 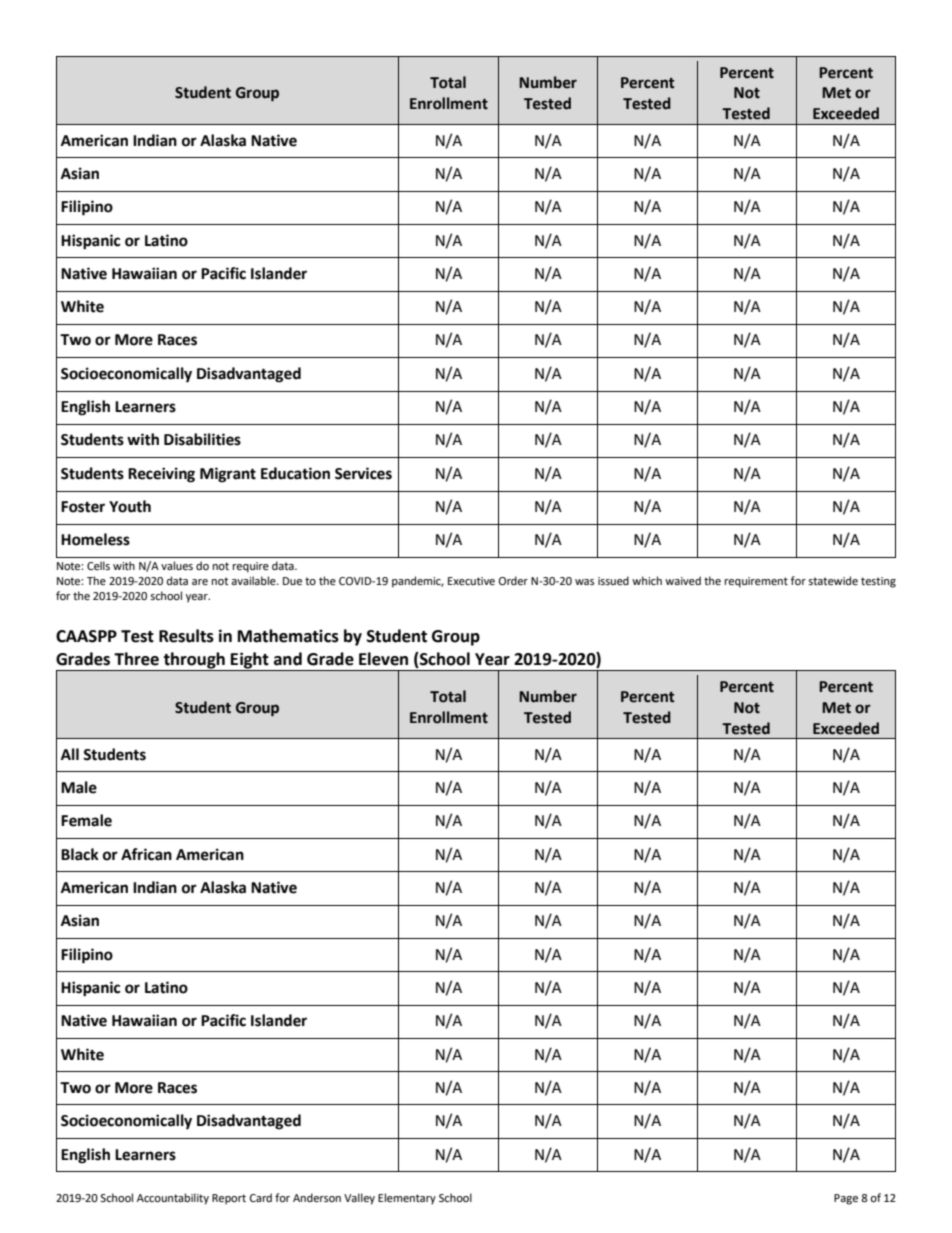 I want to click on Elementary, so click(x=407, y=1199).
